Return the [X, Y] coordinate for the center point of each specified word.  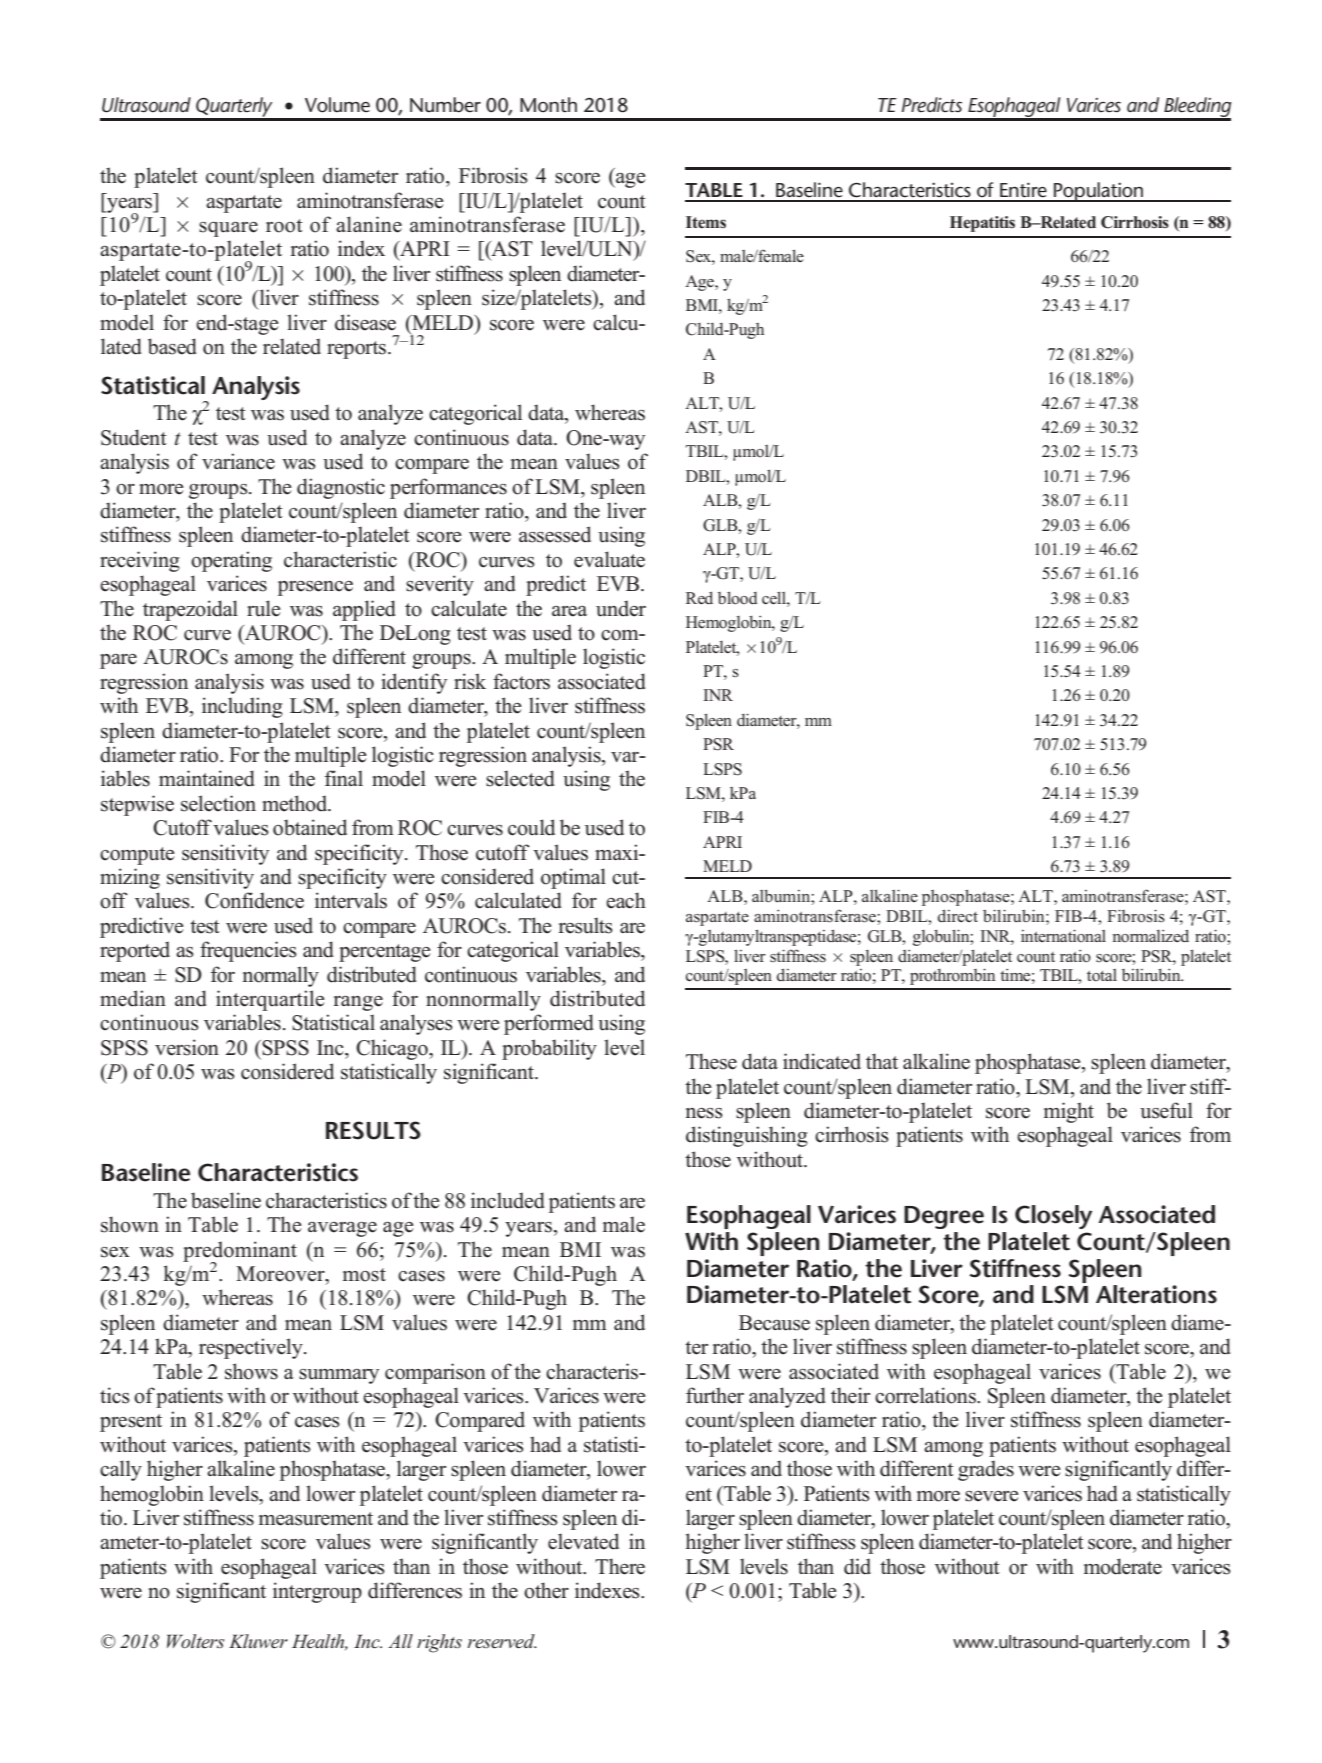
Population [1099, 192]
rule [264, 608]
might [1069, 1112]
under [621, 609]
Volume [337, 105]
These [711, 1061]
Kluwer [258, 1641]
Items [706, 222]
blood [738, 598]
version [187, 1047]
